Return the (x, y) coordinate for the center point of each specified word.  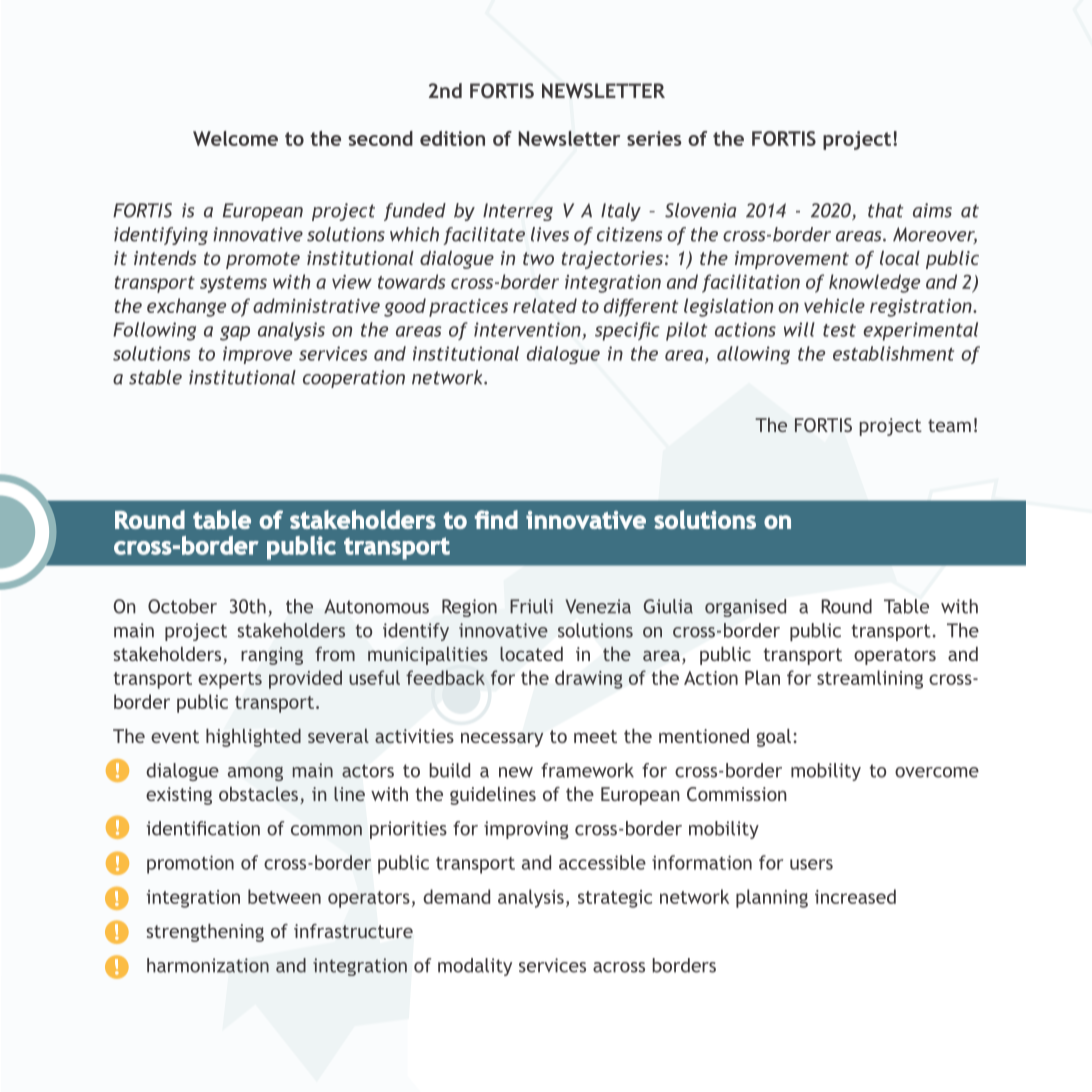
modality (475, 967)
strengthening (205, 933)
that (885, 210)
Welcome (235, 138)
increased (855, 896)
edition (452, 138)
